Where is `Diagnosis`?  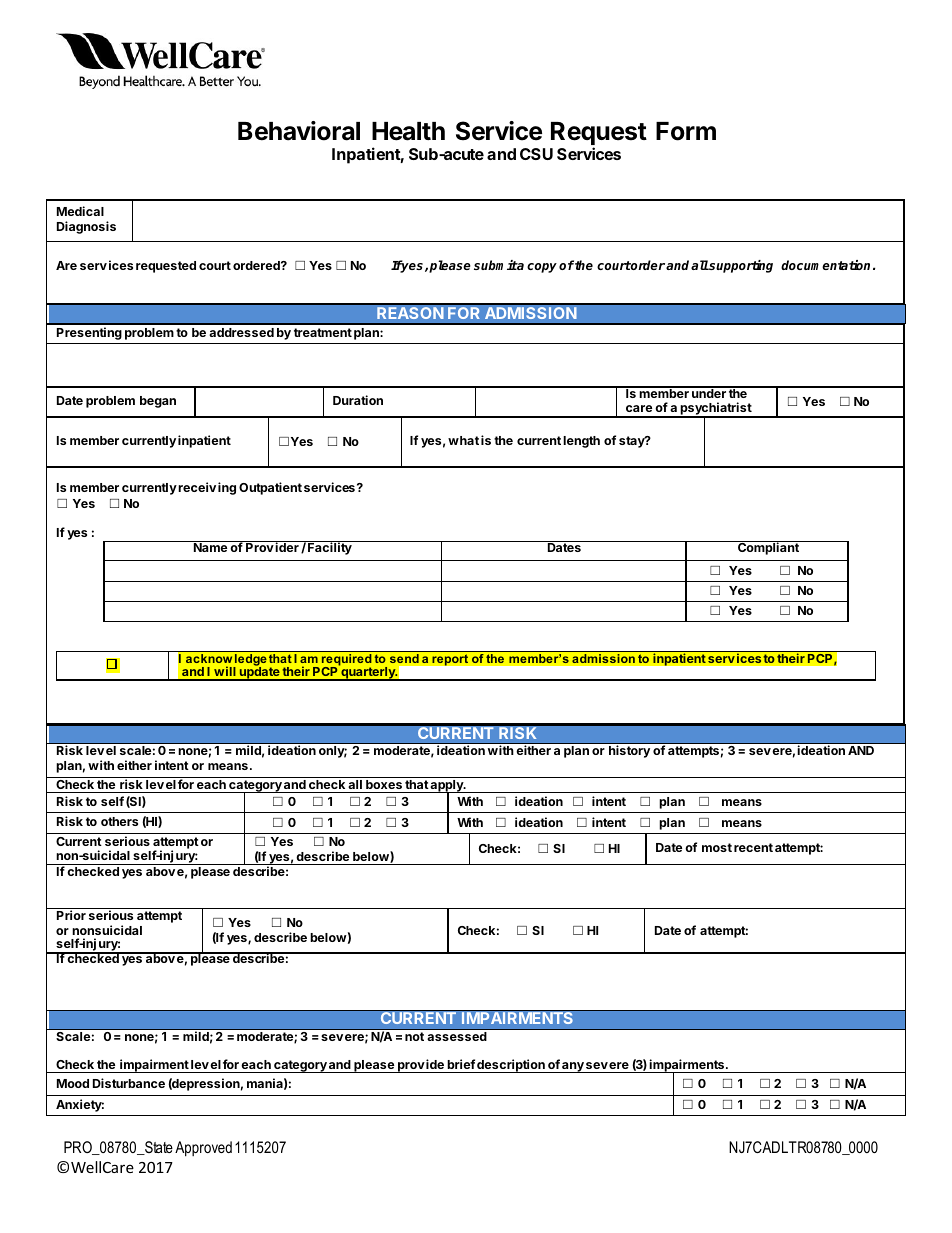 Diagnosis is located at coordinates (86, 227).
